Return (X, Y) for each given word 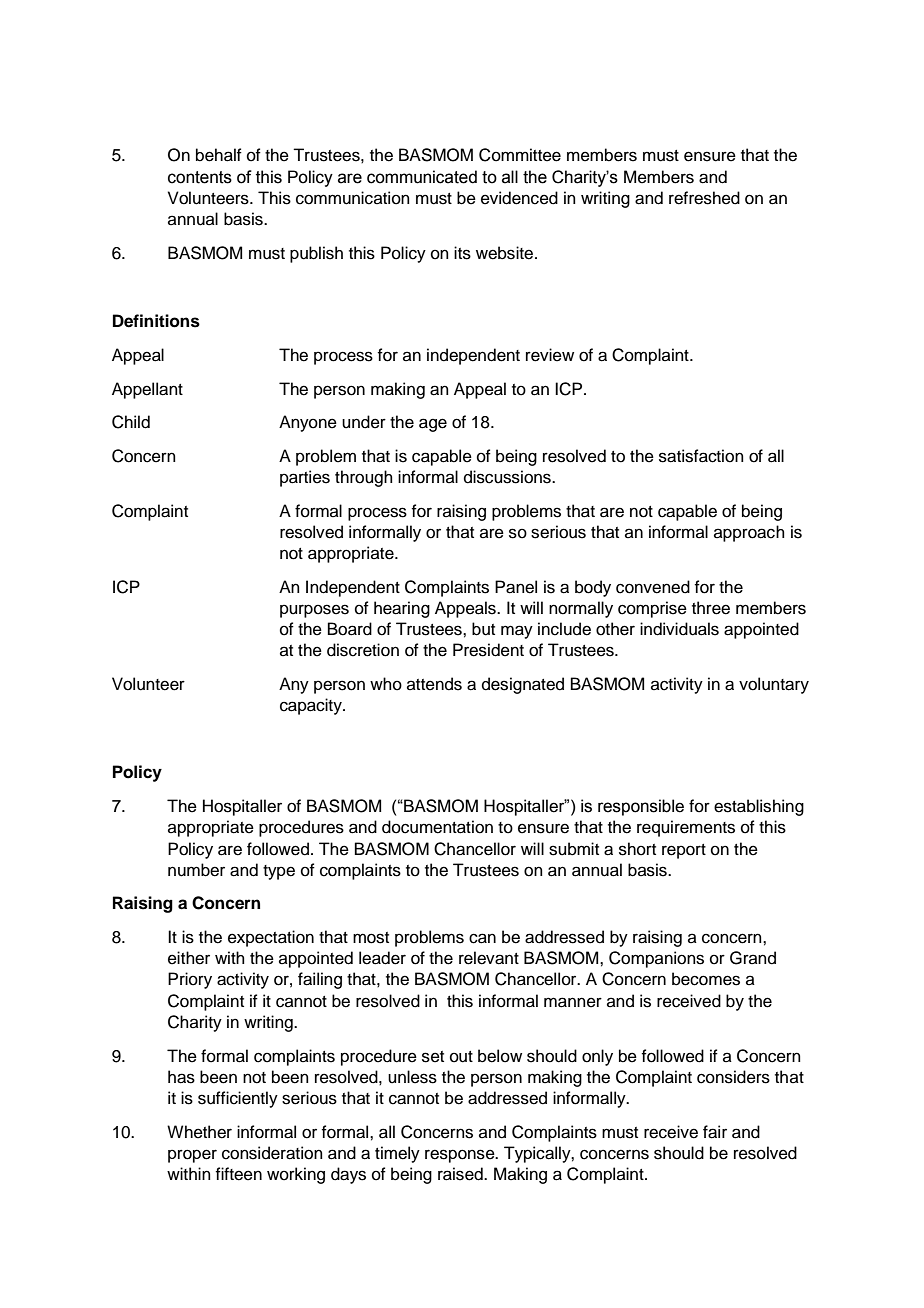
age (433, 425)
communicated (422, 177)
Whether (199, 1132)
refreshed (704, 198)
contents (200, 177)
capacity (312, 706)
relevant (489, 958)
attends (434, 684)
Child (131, 422)
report (684, 851)
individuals (679, 629)
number (196, 870)
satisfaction (701, 456)
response (461, 1156)
